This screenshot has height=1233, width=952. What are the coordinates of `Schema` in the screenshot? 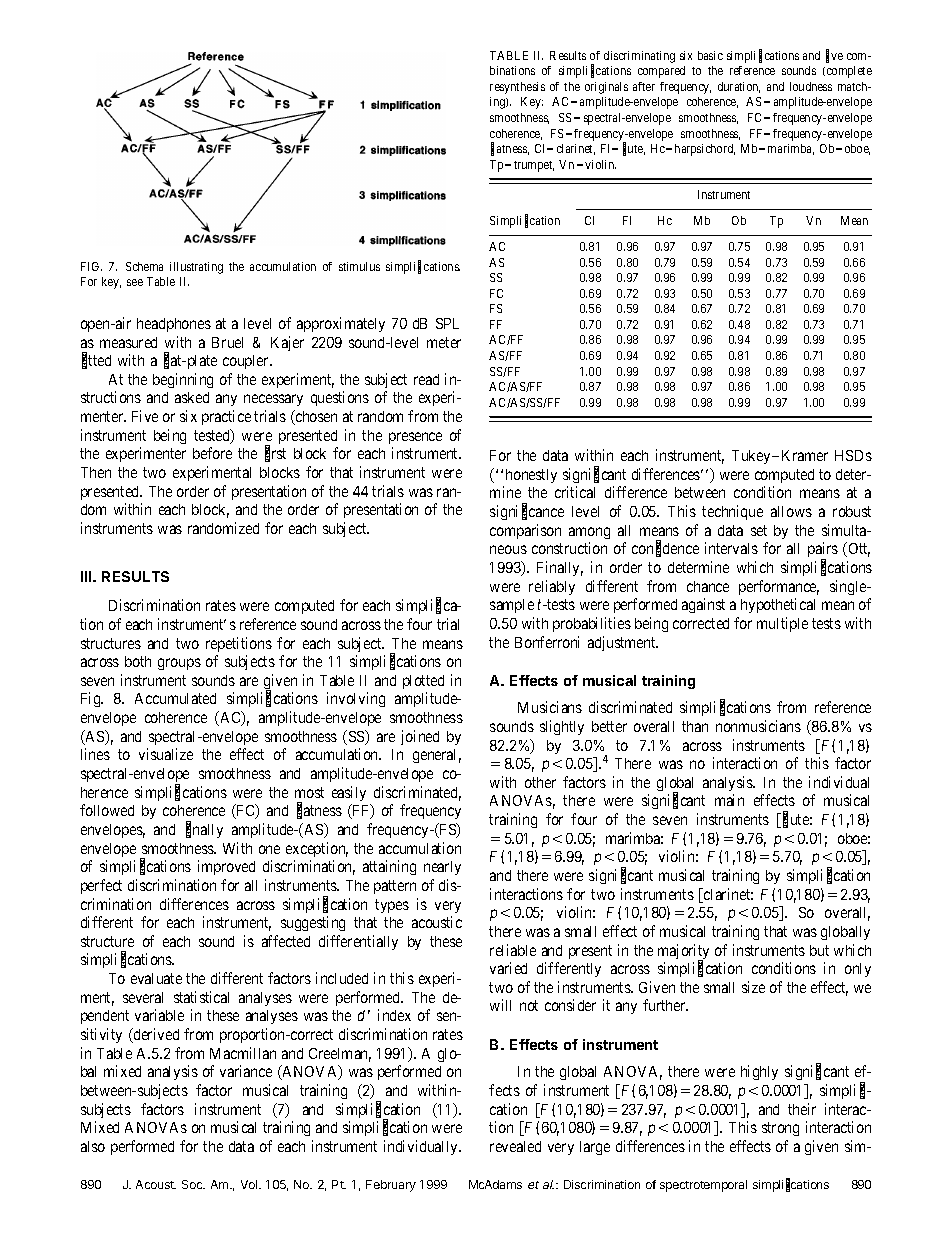 It's located at (144, 266).
